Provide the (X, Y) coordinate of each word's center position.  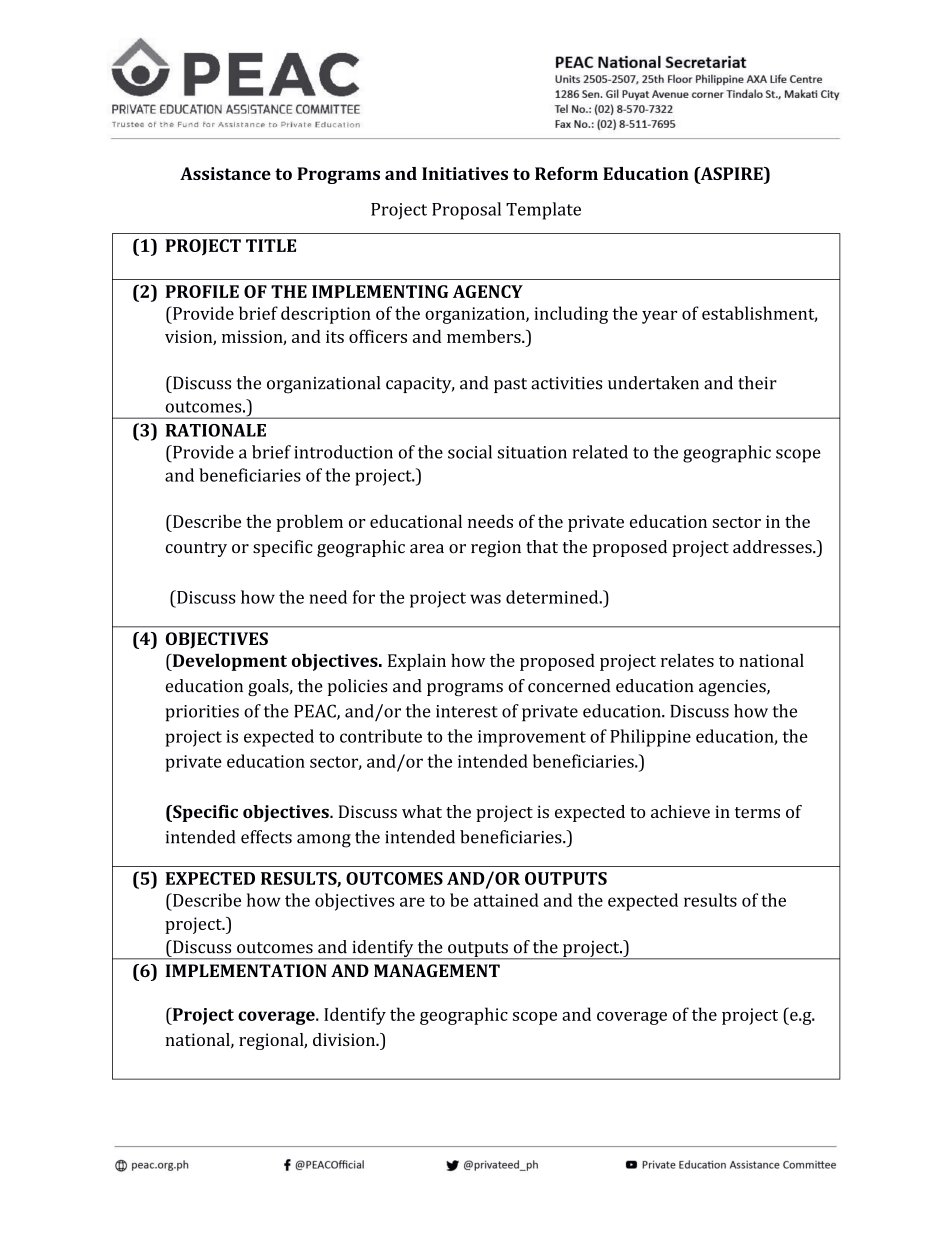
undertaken (653, 383)
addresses (773, 547)
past (510, 385)
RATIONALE (216, 430)
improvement (532, 738)
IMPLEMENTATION (246, 970)
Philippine (650, 738)
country (196, 549)
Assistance (225, 173)
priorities (202, 713)
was (485, 599)
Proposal (466, 211)
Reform (566, 173)
